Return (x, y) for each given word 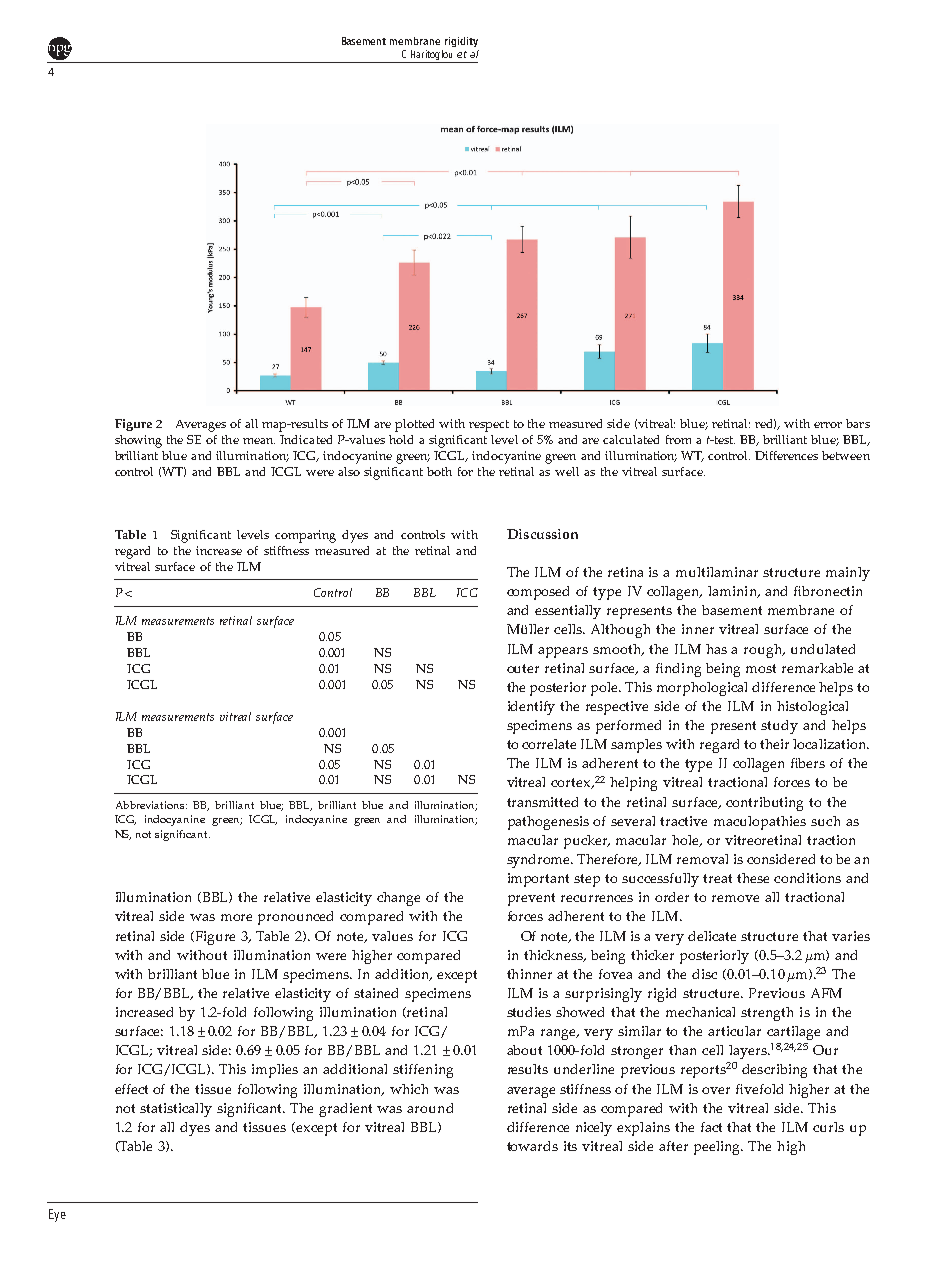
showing (138, 441)
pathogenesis (548, 823)
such (825, 821)
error (828, 425)
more (236, 917)
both (439, 471)
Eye (57, 1215)
